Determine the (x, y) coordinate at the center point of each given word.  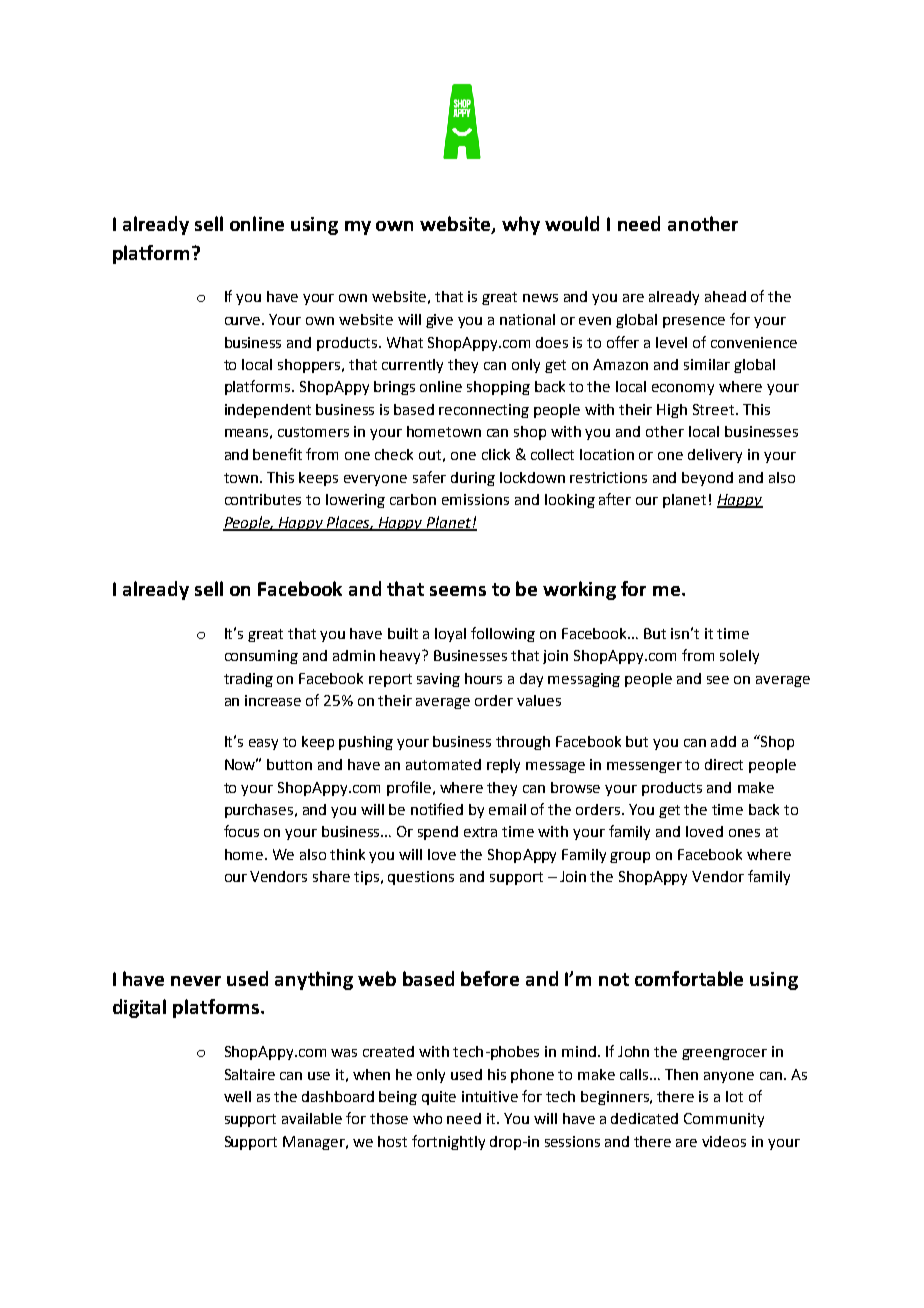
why (521, 225)
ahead (725, 296)
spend (438, 833)
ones (744, 833)
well (237, 1096)
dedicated (644, 1118)
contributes (263, 499)
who (427, 1118)
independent (268, 411)
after (615, 499)
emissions (475, 499)
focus (241, 831)
